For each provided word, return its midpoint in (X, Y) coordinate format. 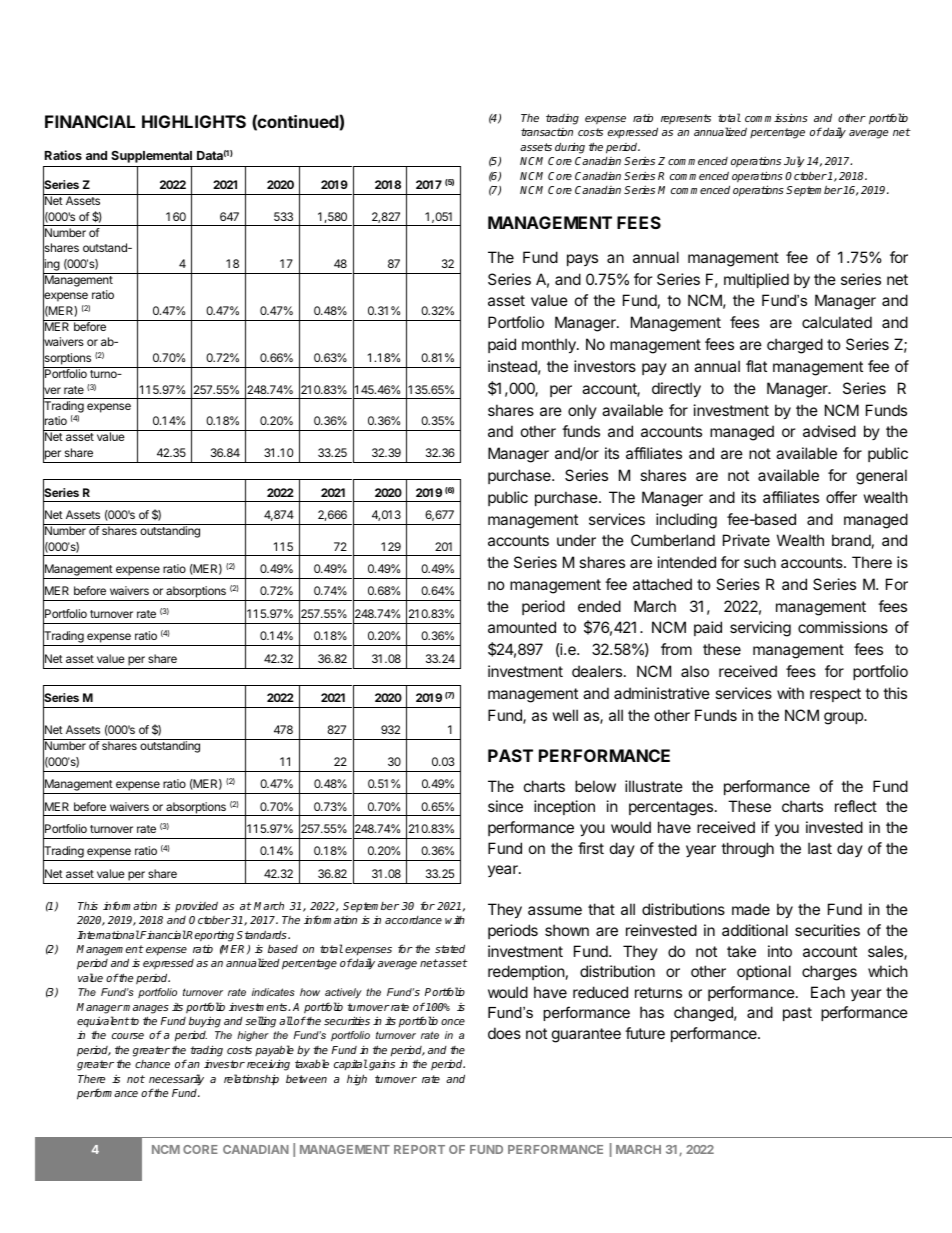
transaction (547, 132)
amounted (522, 627)
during (570, 148)
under (576, 540)
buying (205, 1022)
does (504, 1033)
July (794, 162)
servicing (760, 629)
